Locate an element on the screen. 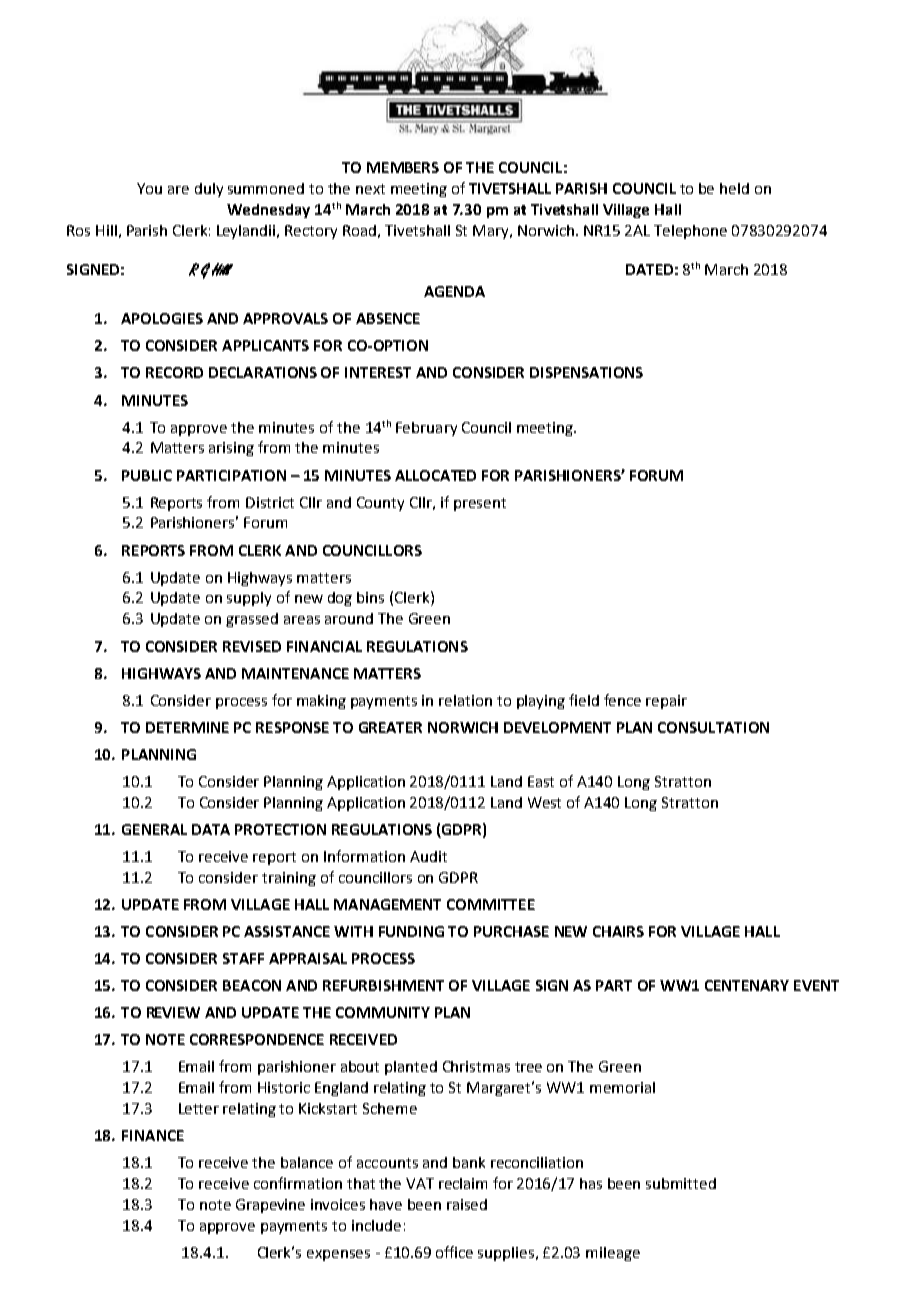 The image size is (924, 1308). Audit is located at coordinates (428, 856).
